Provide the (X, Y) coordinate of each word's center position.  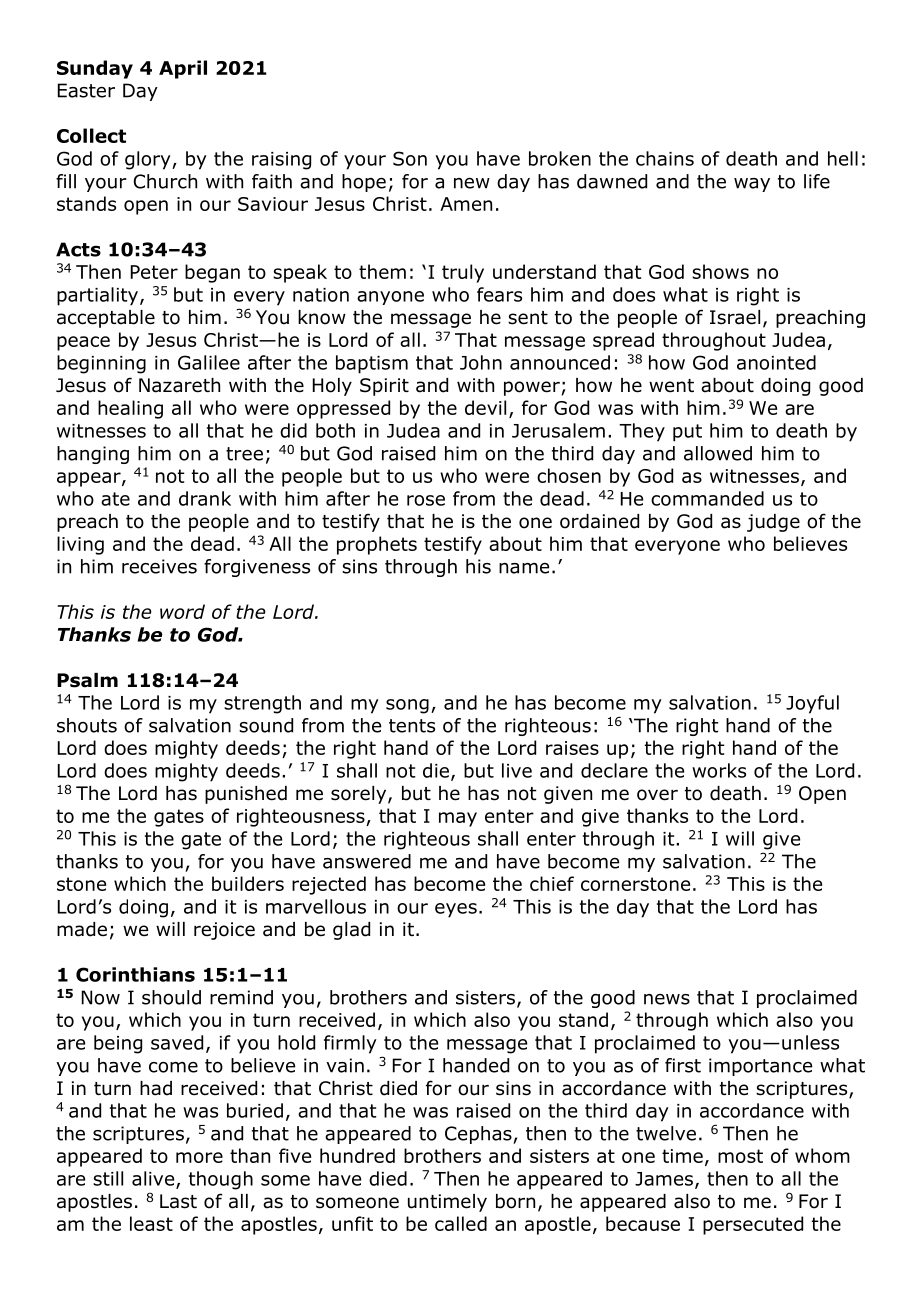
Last (178, 1201)
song (407, 706)
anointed (776, 362)
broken (560, 158)
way (752, 185)
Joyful (812, 704)
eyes (456, 910)
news (667, 999)
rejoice (224, 931)
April (183, 69)
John (481, 362)
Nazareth (179, 385)
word (182, 611)
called (461, 1223)
